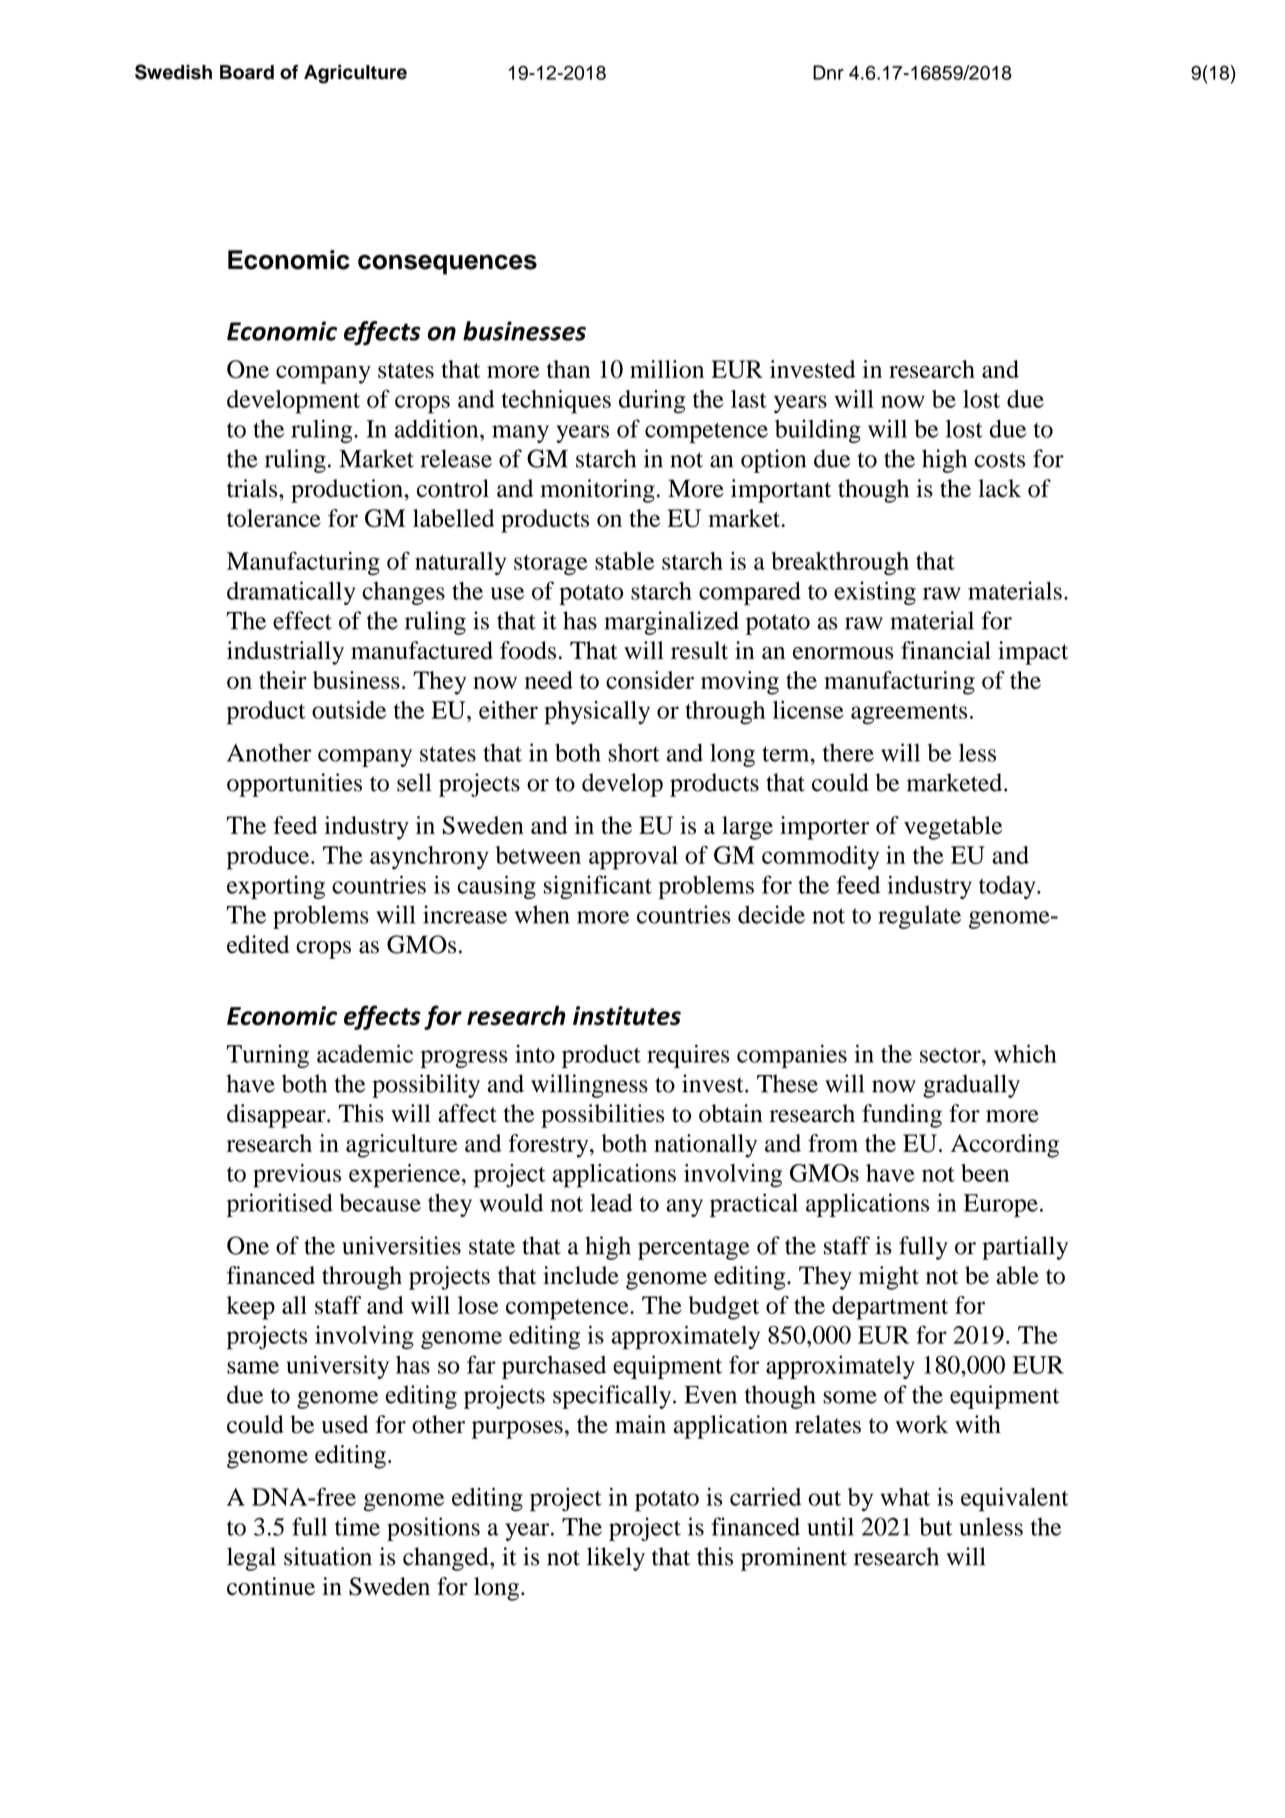  What do you see at coordinates (919, 917) in the screenshot?
I see `regulate` at bounding box center [919, 917].
